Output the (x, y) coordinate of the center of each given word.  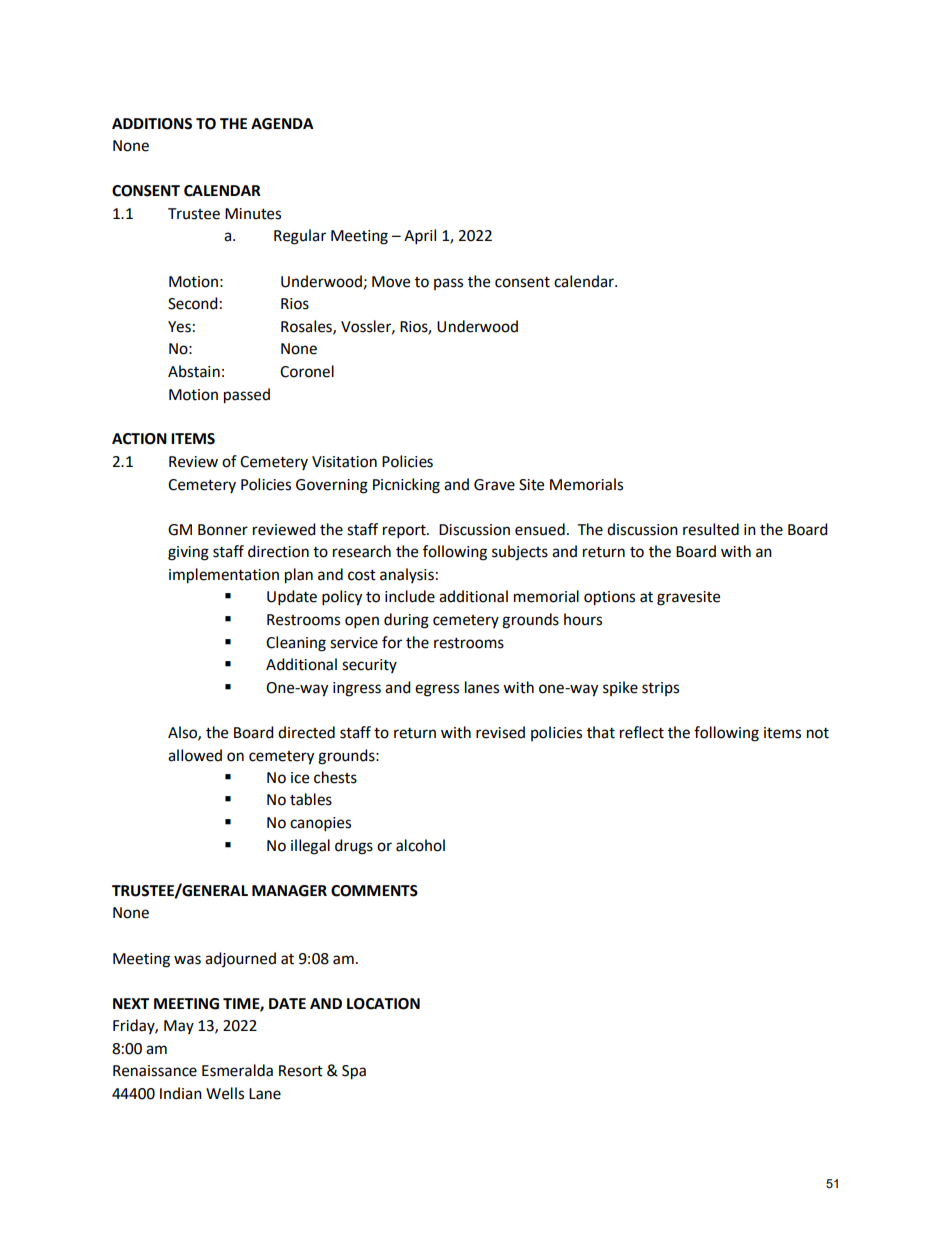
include (410, 596)
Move (391, 282)
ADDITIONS (152, 124)
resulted (711, 529)
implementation (224, 576)
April (420, 237)
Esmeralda (237, 1070)
